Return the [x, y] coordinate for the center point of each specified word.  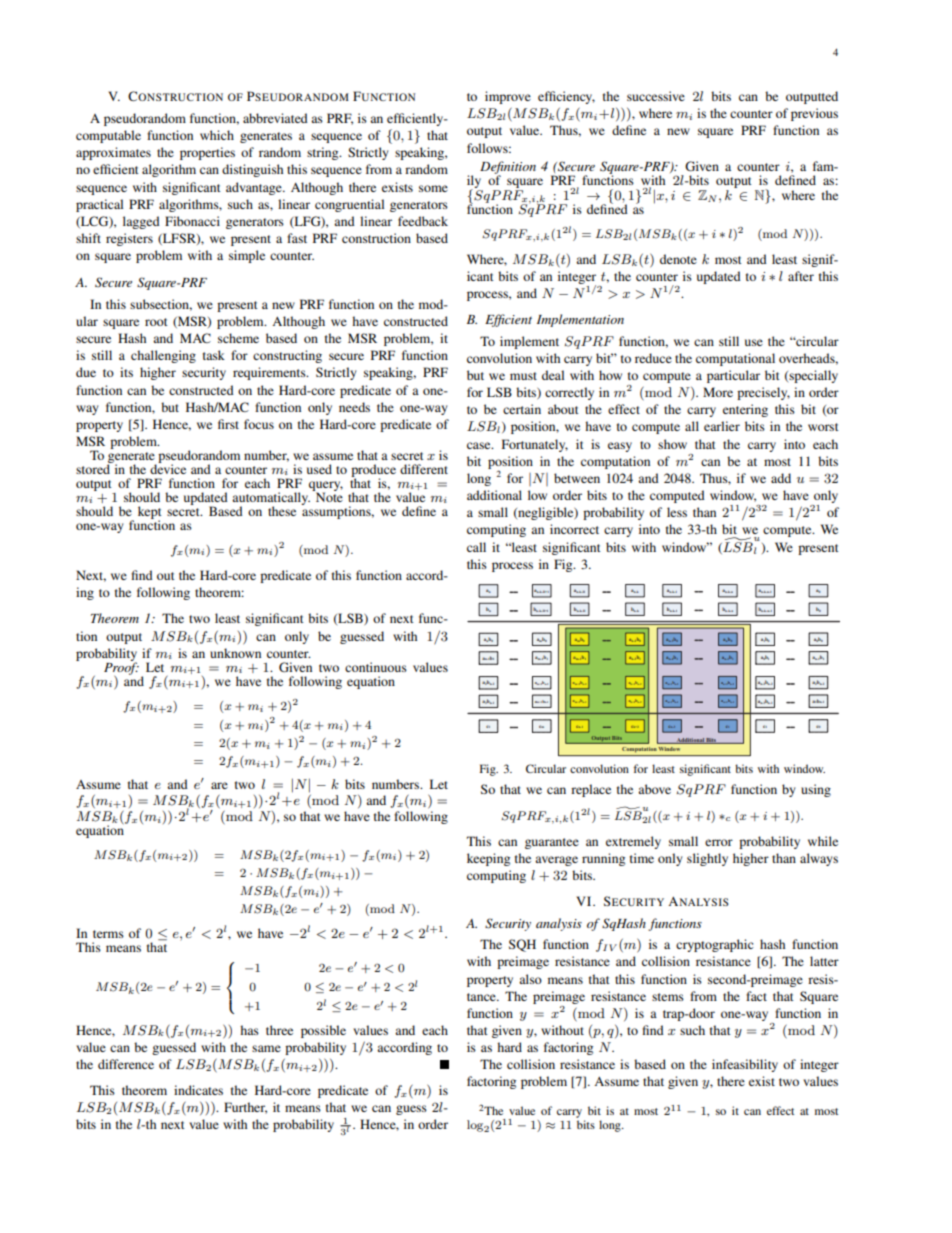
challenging [163, 356]
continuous [376, 667]
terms [108, 934]
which [217, 135]
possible [323, 1031]
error [719, 842]
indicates [198, 1090]
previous [814, 114]
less [677, 512]
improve [508, 97]
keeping [488, 859]
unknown [235, 653]
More [718, 392]
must [523, 376]
